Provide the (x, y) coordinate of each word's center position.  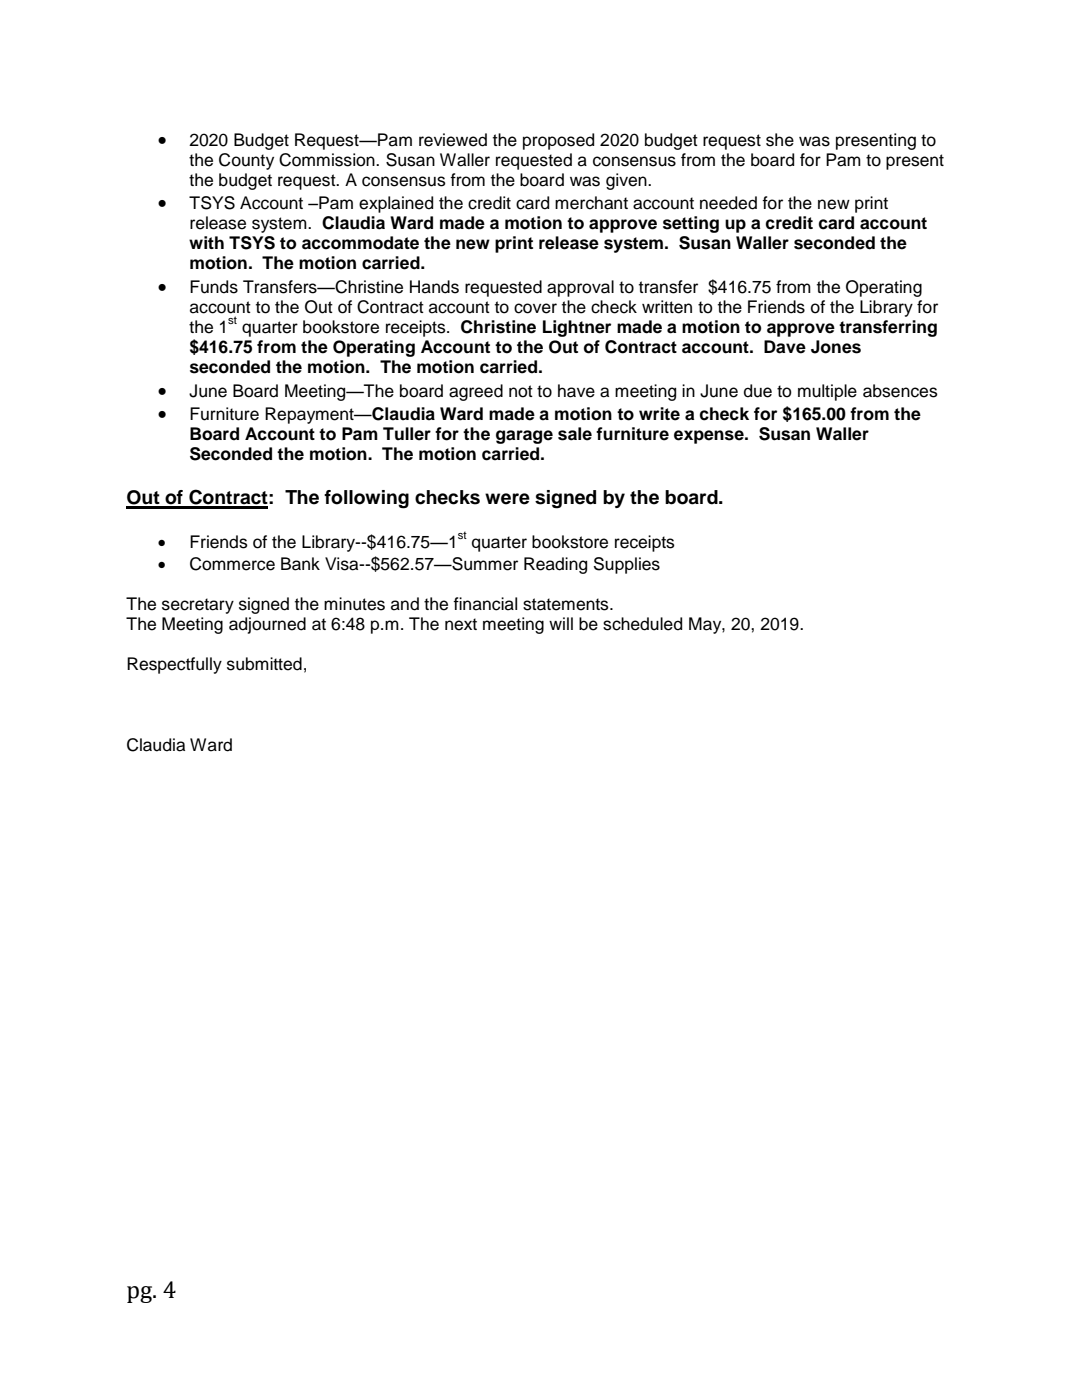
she (780, 140)
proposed (558, 141)
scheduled (642, 624)
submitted (264, 664)
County (246, 161)
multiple (827, 392)
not (521, 391)
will (561, 623)
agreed (476, 392)
